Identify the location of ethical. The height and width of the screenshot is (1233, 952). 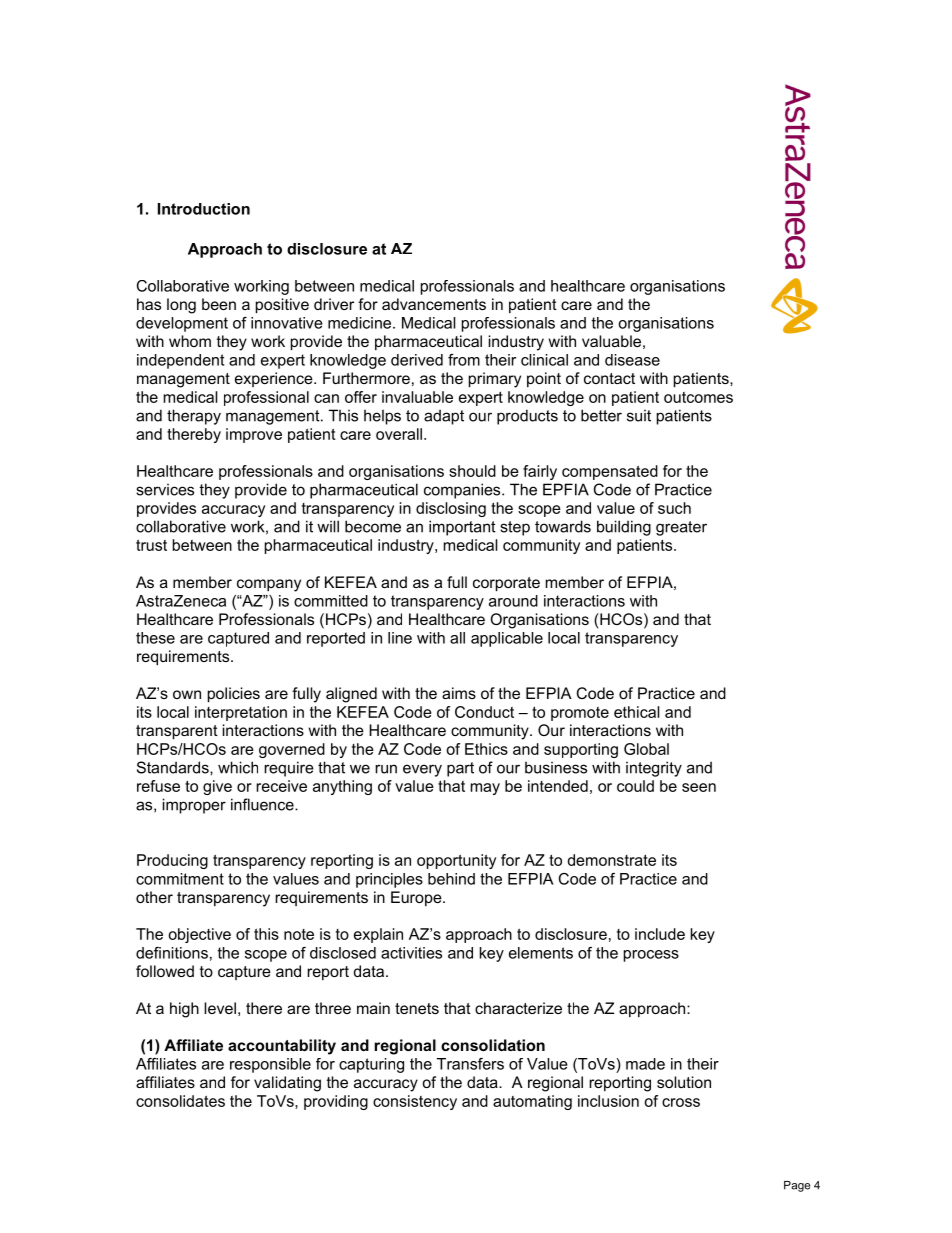
(636, 712).
